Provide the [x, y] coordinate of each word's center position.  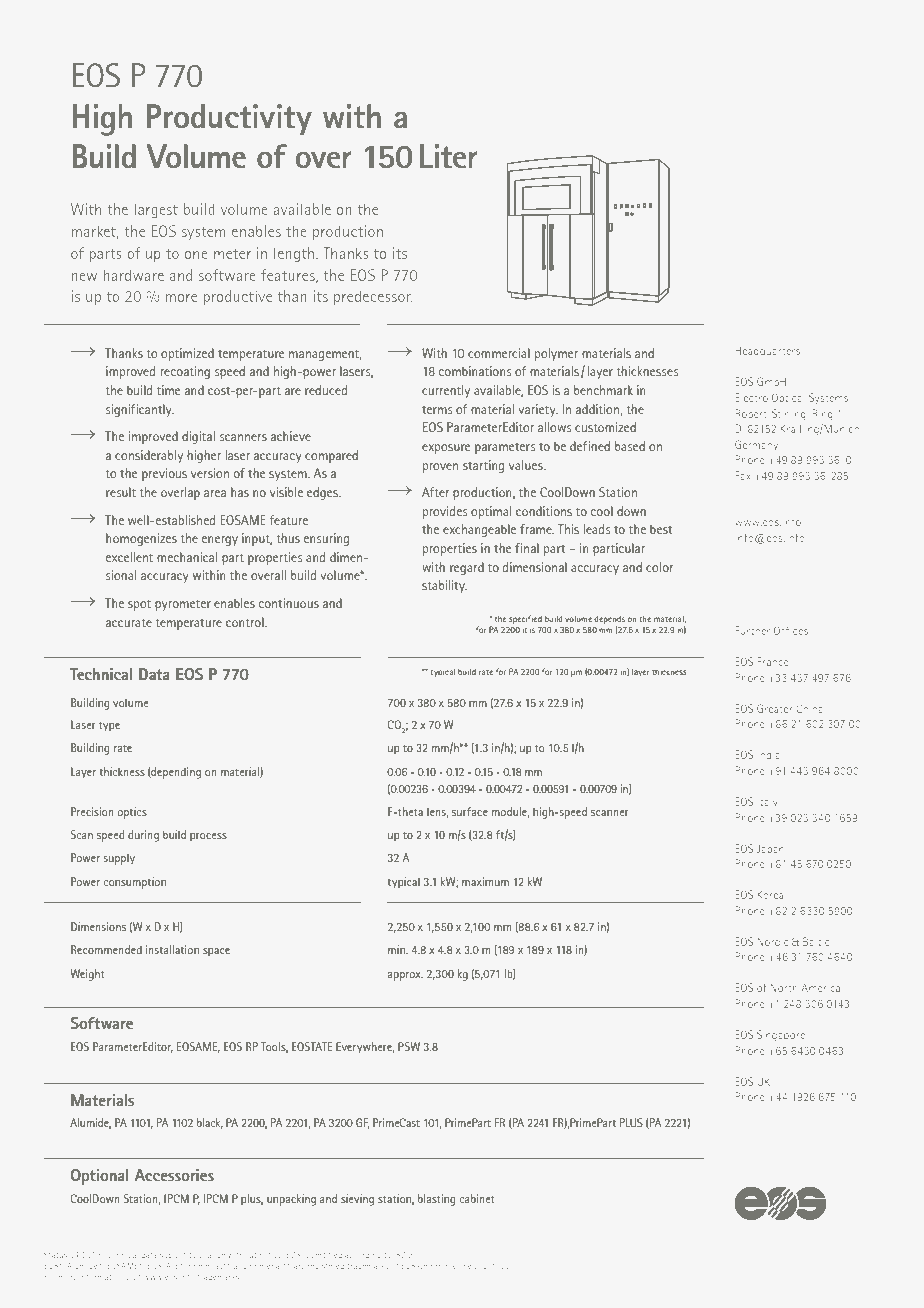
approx [405, 976]
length [295, 255]
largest [156, 210]
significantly [140, 410]
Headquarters [768, 352]
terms [437, 410]
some [461, 1267]
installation [172, 949]
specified [525, 619]
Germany [756, 445]
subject [173, 1256]
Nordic [773, 941]
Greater [775, 708]
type [109, 726]
